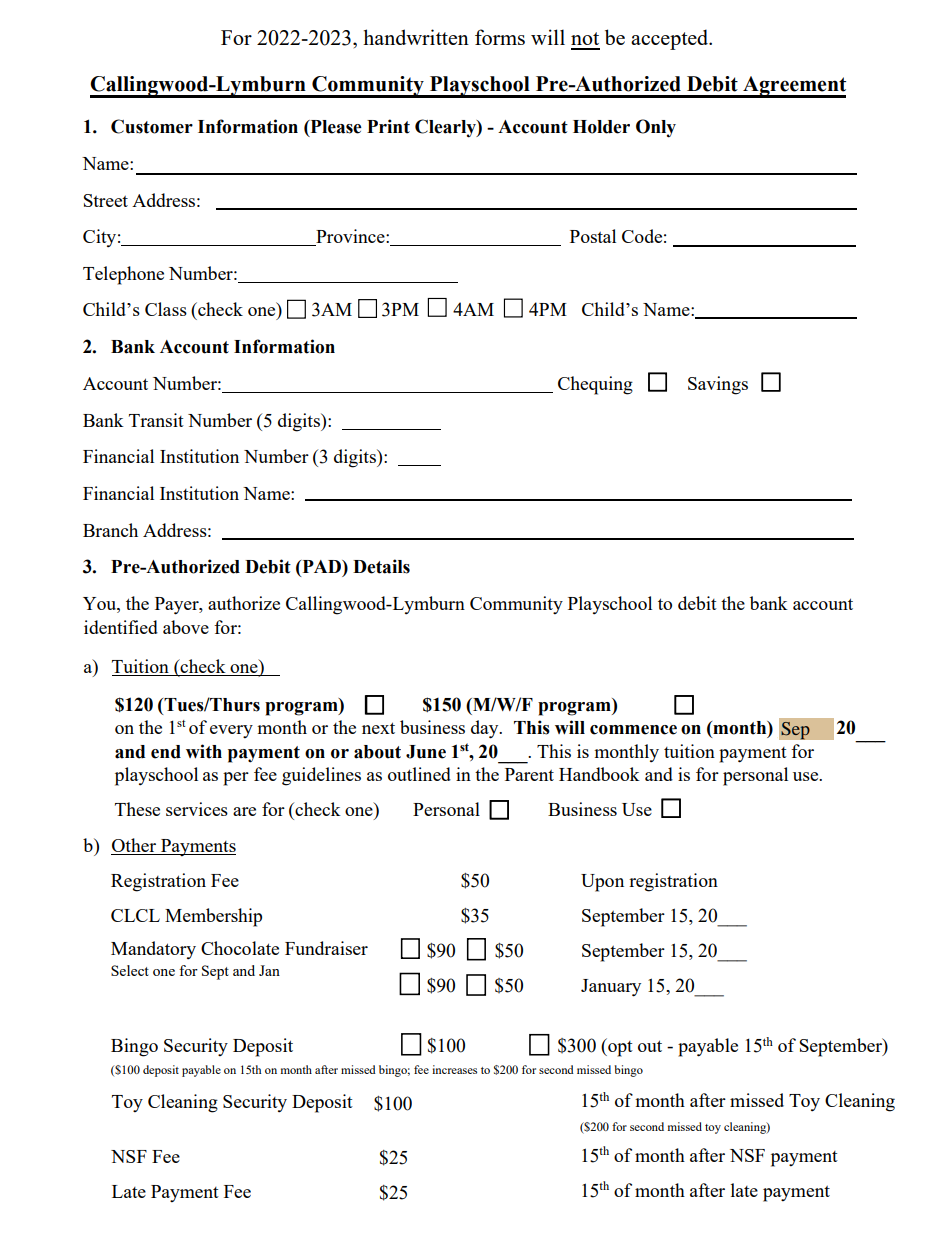 The height and width of the image is (1233, 952). Describe the element at coordinates (416, 37) in the image. I see `handwritten` at that location.
